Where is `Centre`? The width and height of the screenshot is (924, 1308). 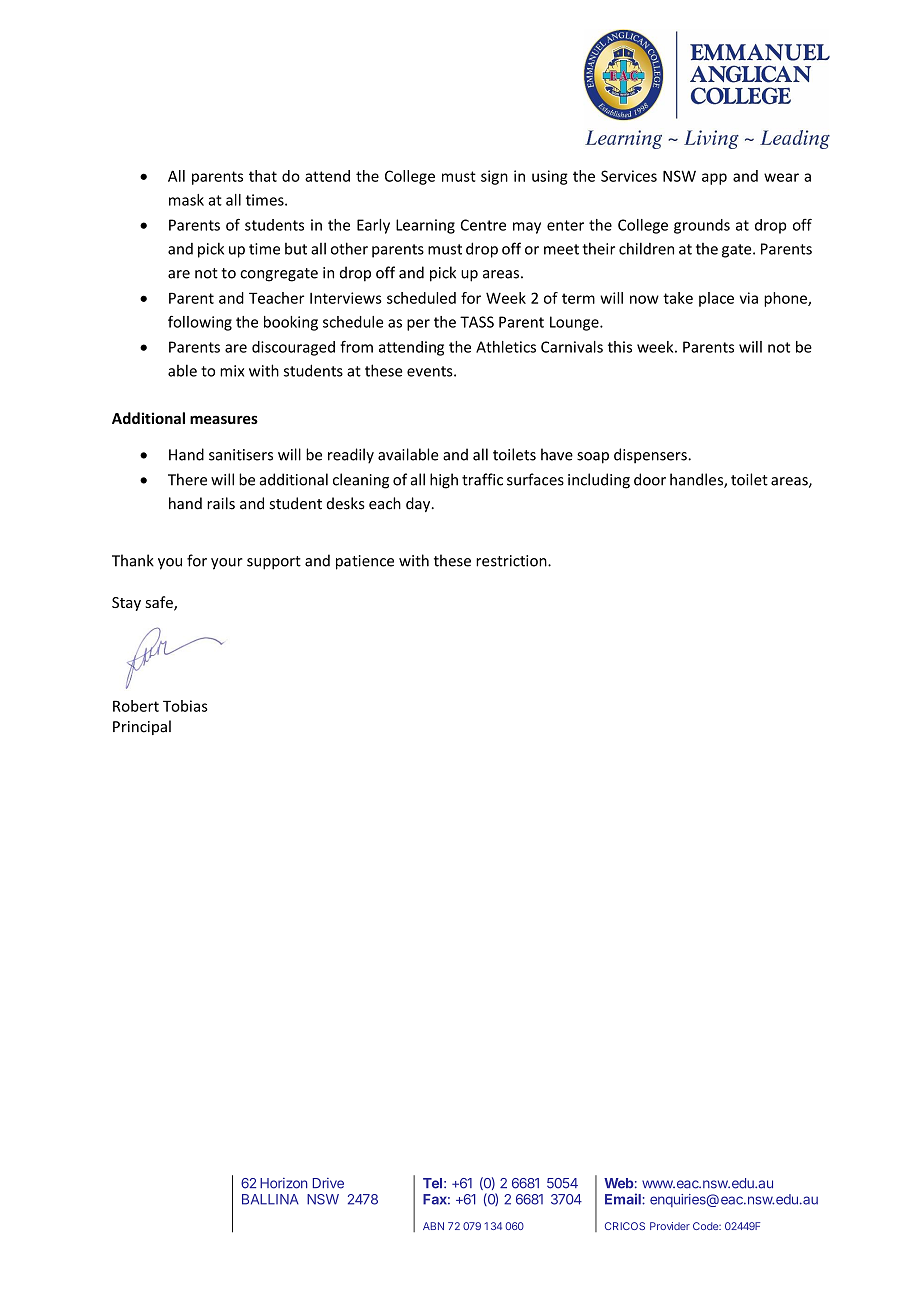 Centre is located at coordinates (483, 225).
